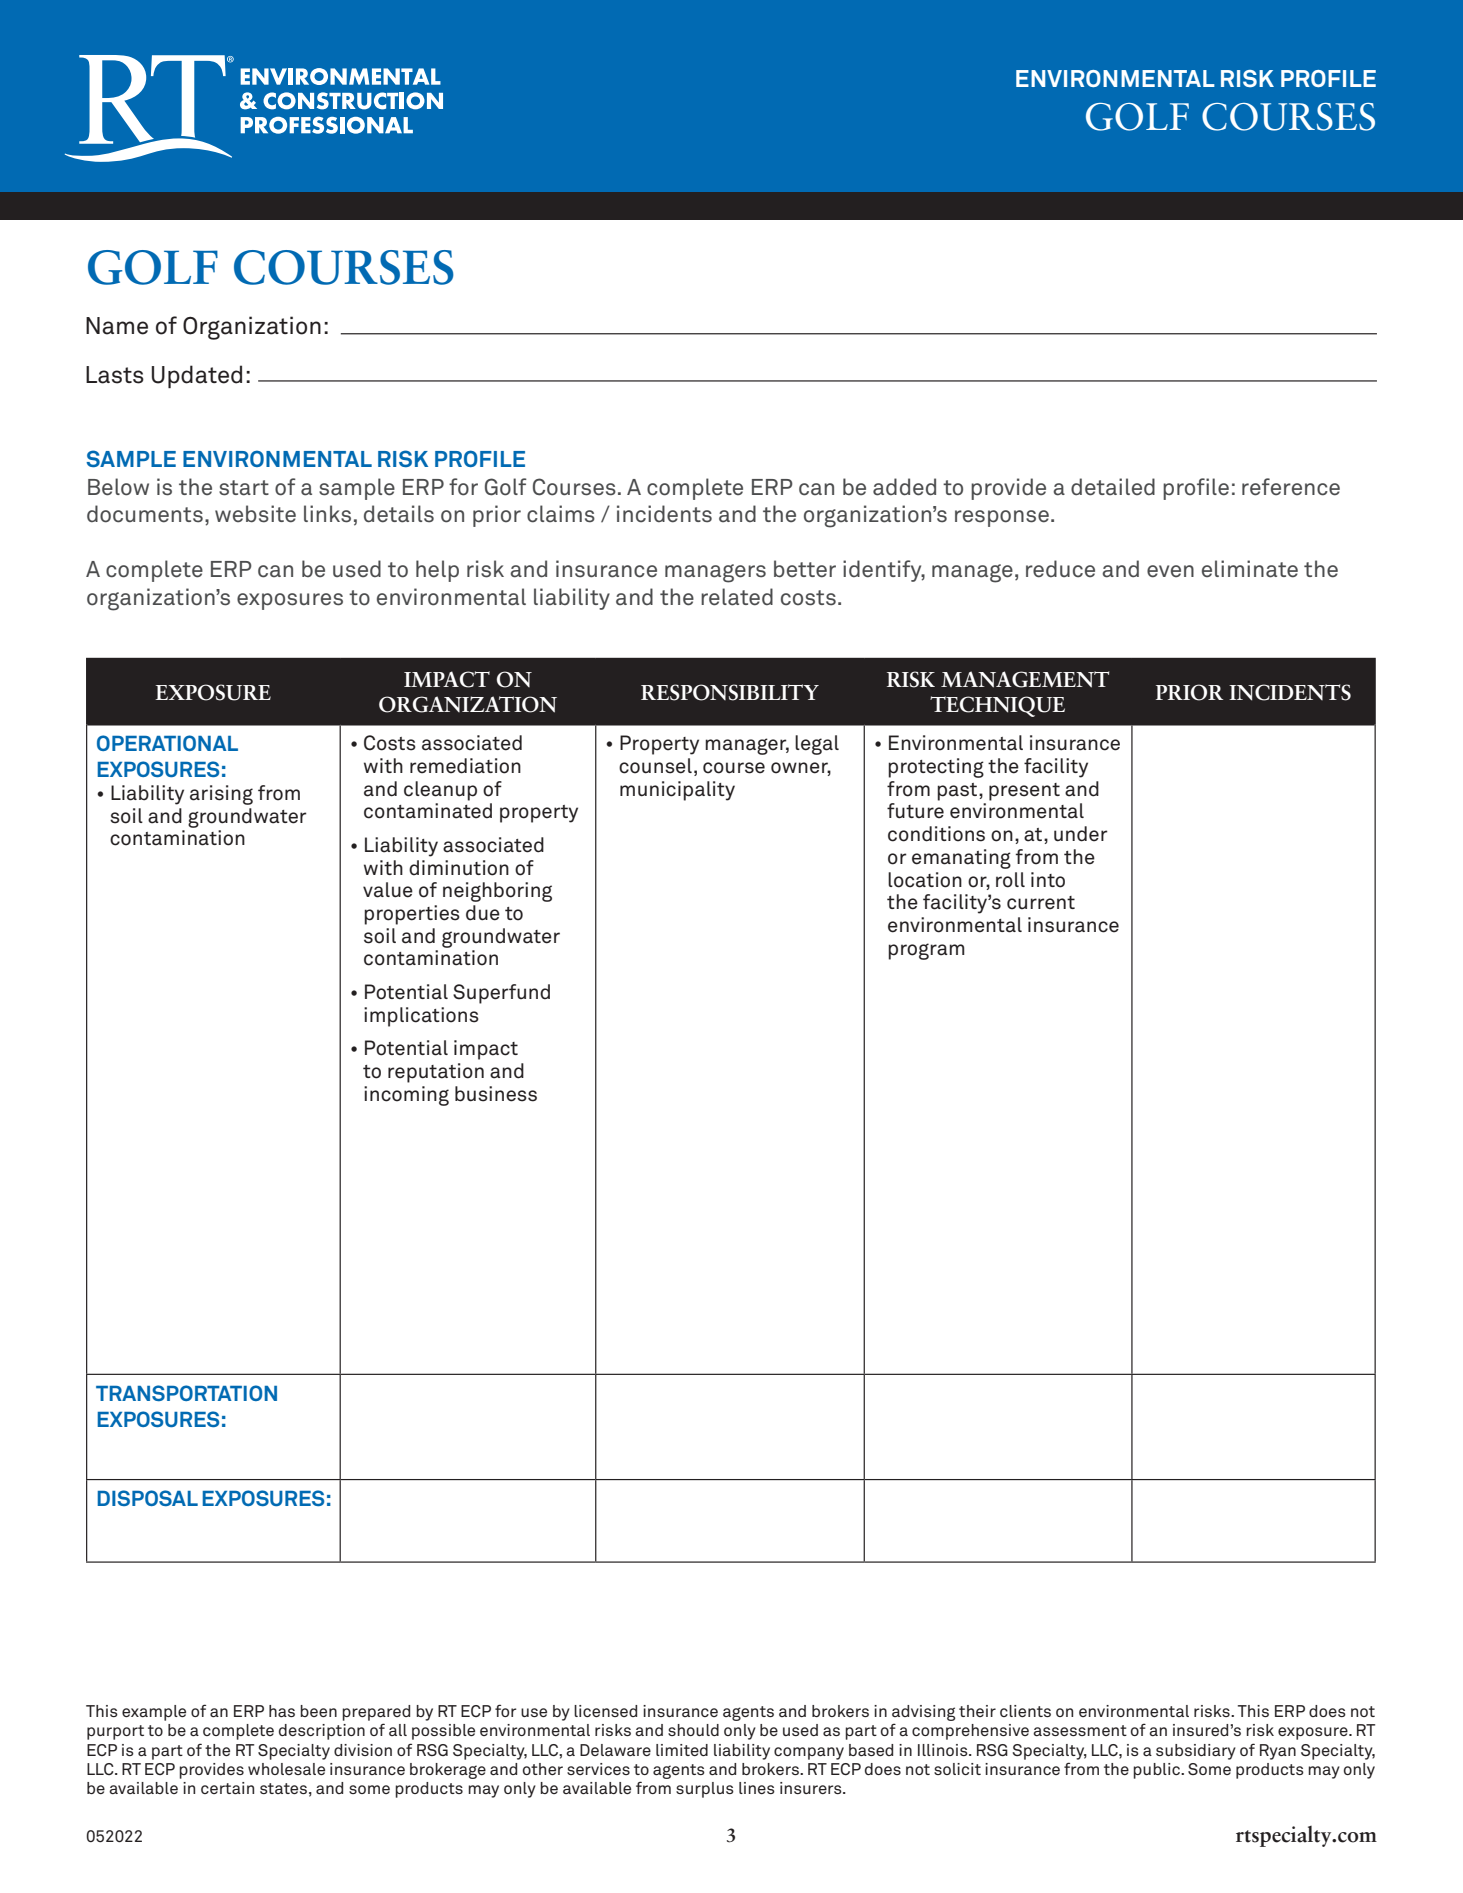 This screenshot has width=1463, height=1893. I want to click on program, so click(926, 951).
